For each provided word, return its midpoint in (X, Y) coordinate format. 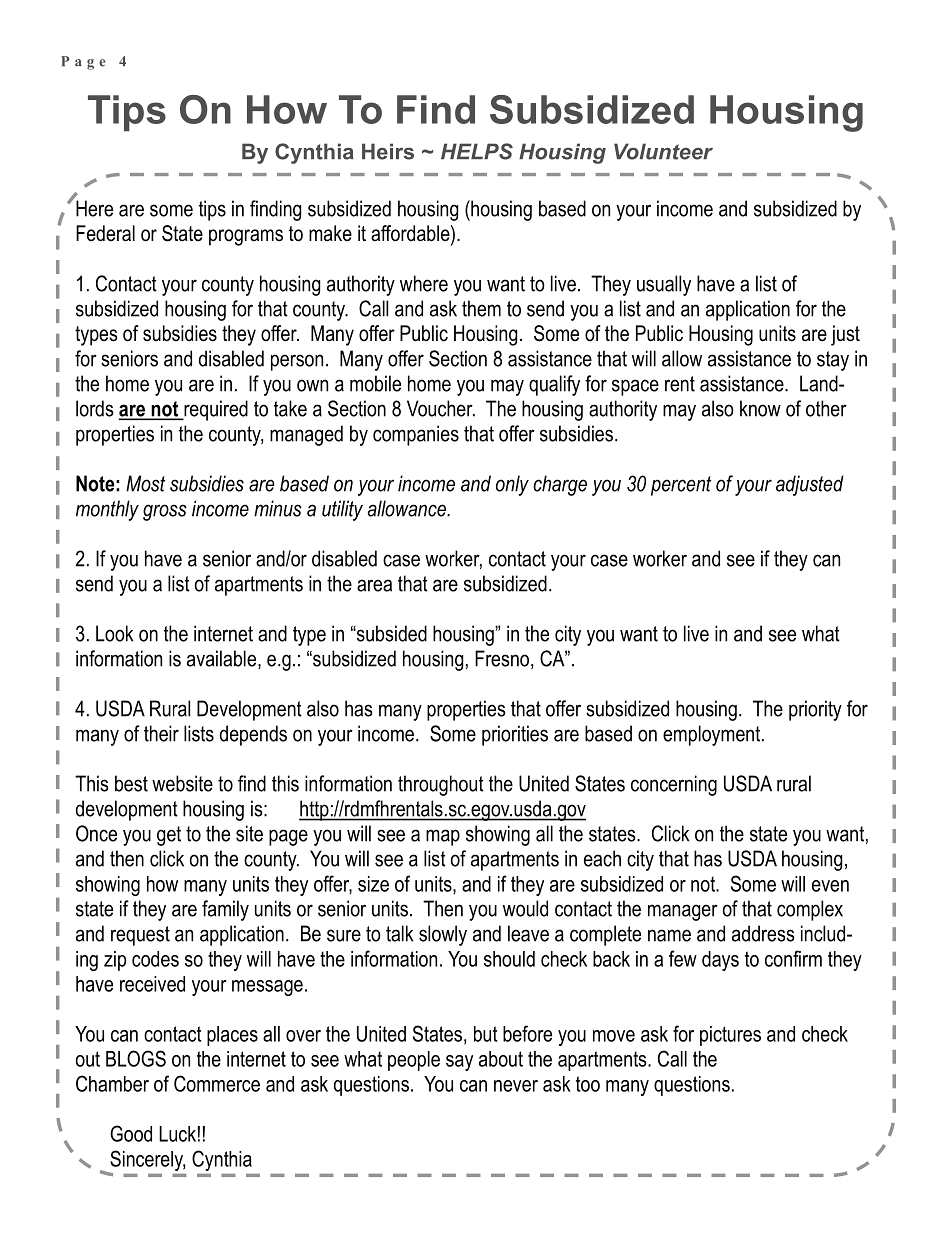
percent (681, 486)
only (512, 485)
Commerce (217, 1083)
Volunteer (663, 151)
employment (713, 735)
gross (165, 512)
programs (246, 237)
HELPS (477, 151)
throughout (441, 785)
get (169, 836)
